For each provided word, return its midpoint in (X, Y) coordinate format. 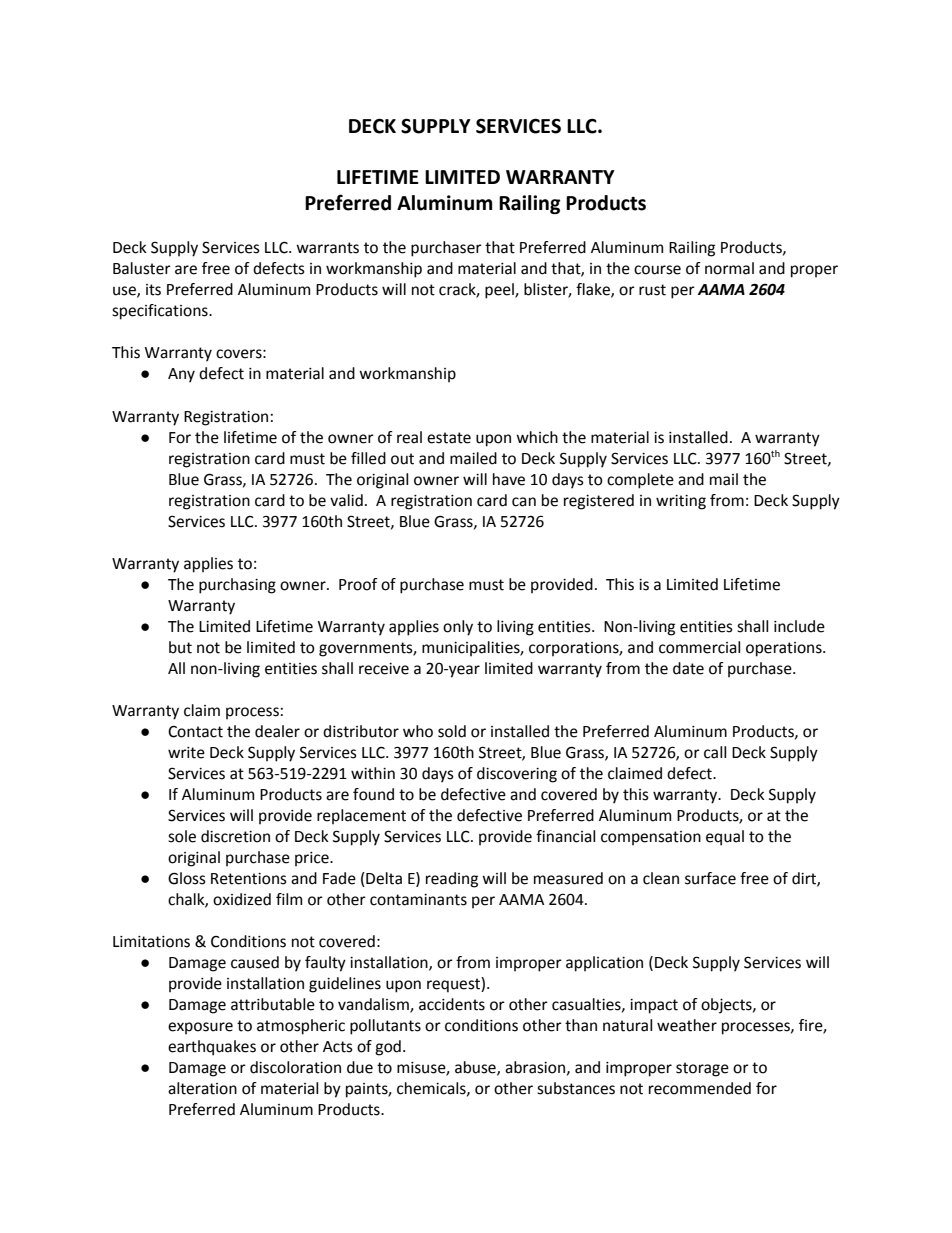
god (388, 1048)
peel (500, 291)
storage (702, 1069)
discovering (517, 775)
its (153, 290)
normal (729, 268)
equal (725, 838)
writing (681, 502)
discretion (235, 836)
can (524, 502)
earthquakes (212, 1048)
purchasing (237, 586)
